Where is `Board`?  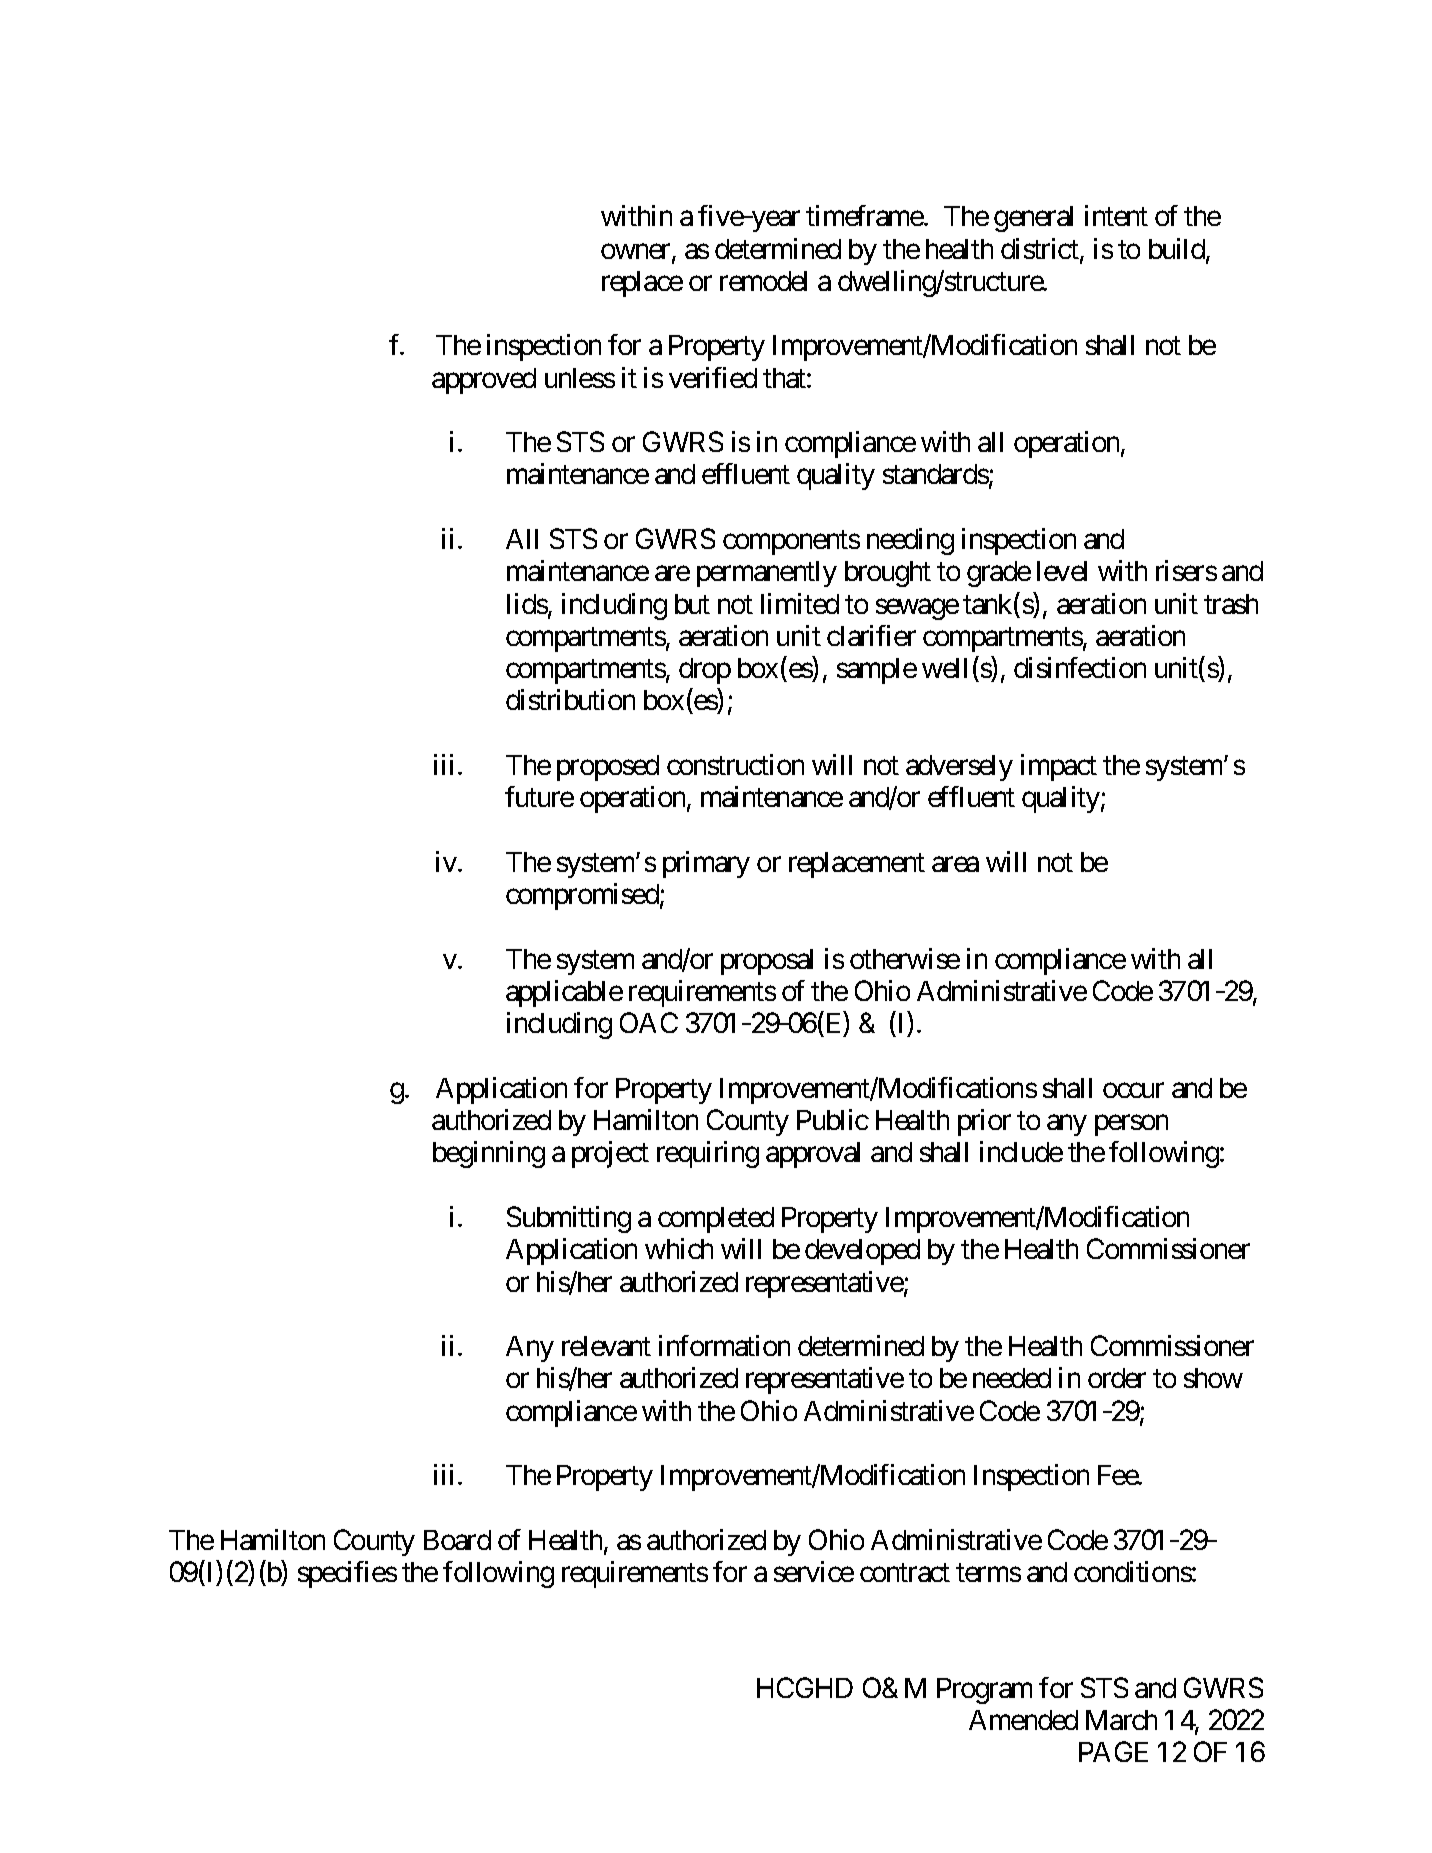 Board is located at coordinates (457, 1540).
